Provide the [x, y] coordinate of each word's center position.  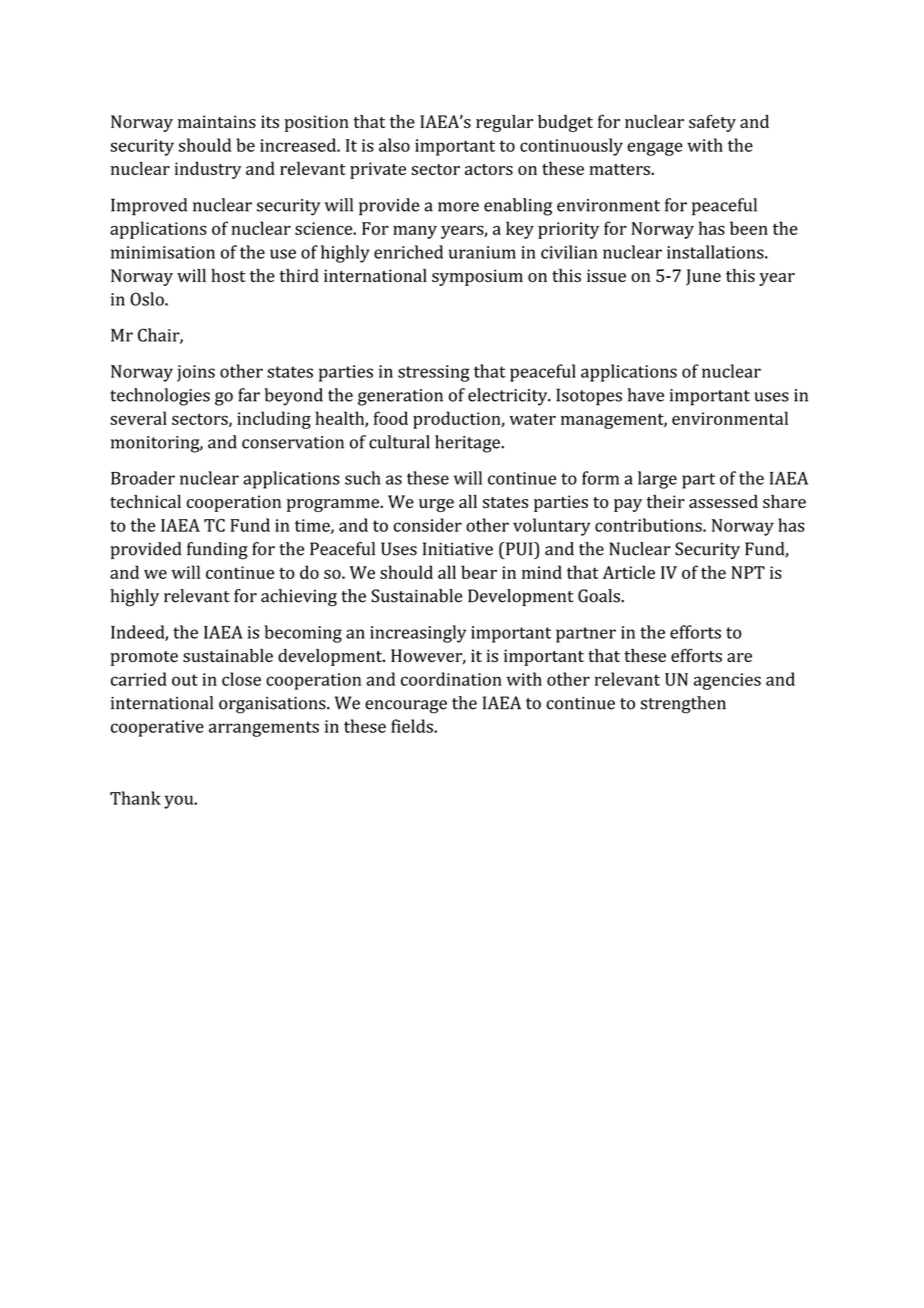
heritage [468, 444]
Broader [143, 478]
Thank [135, 798]
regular [504, 123]
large [657, 480]
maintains [217, 121]
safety [712, 123]
